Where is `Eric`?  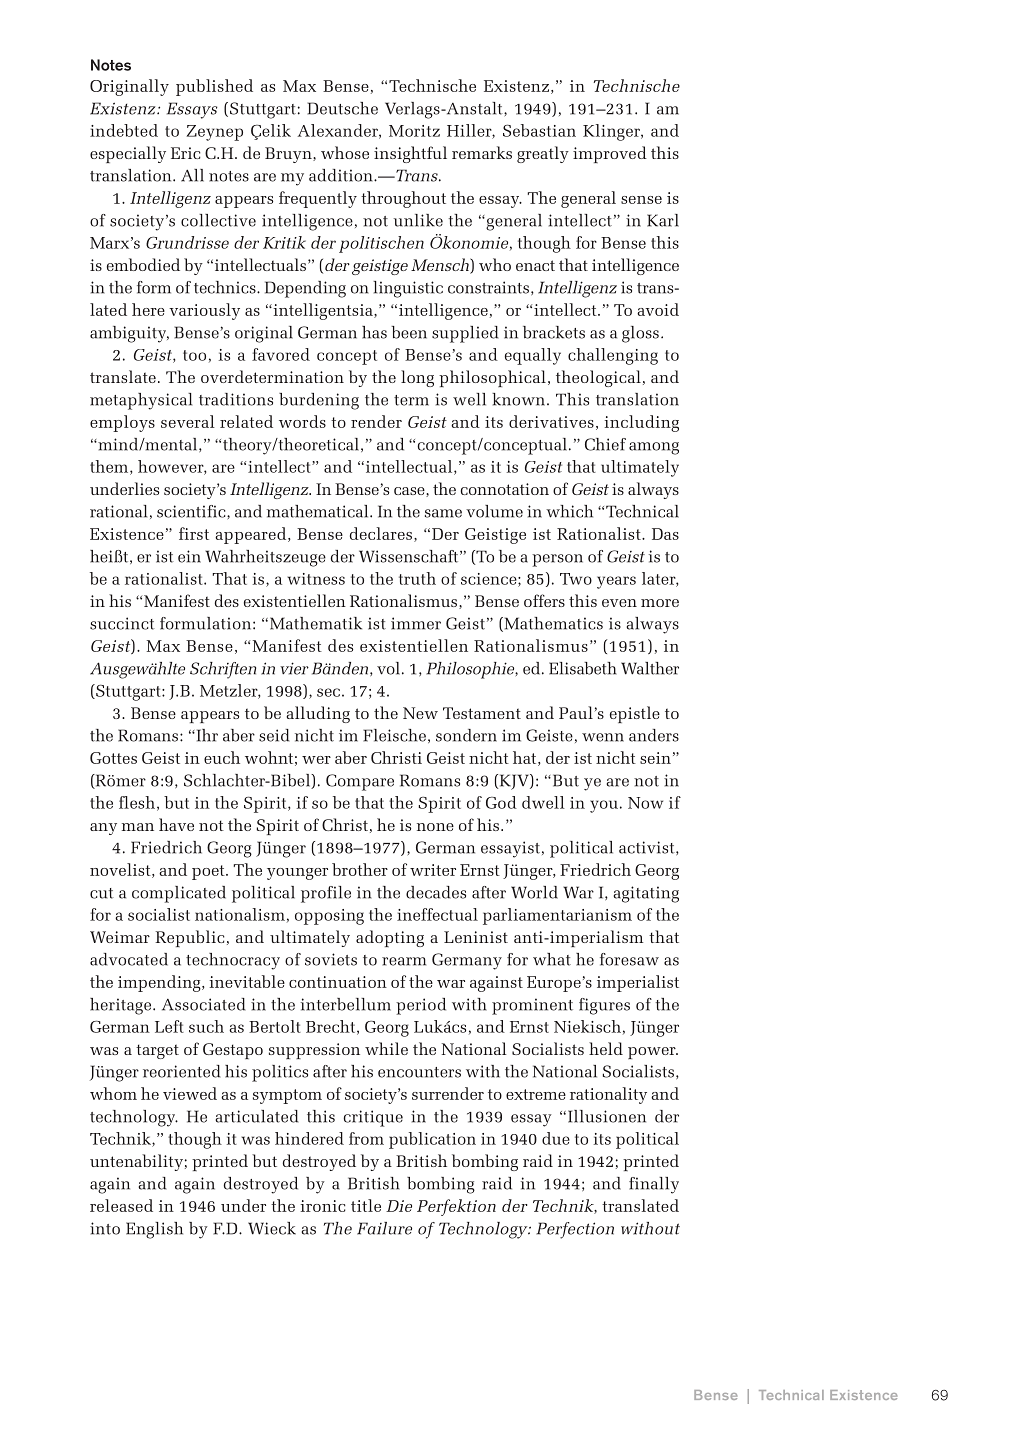
Eric is located at coordinates (185, 153).
